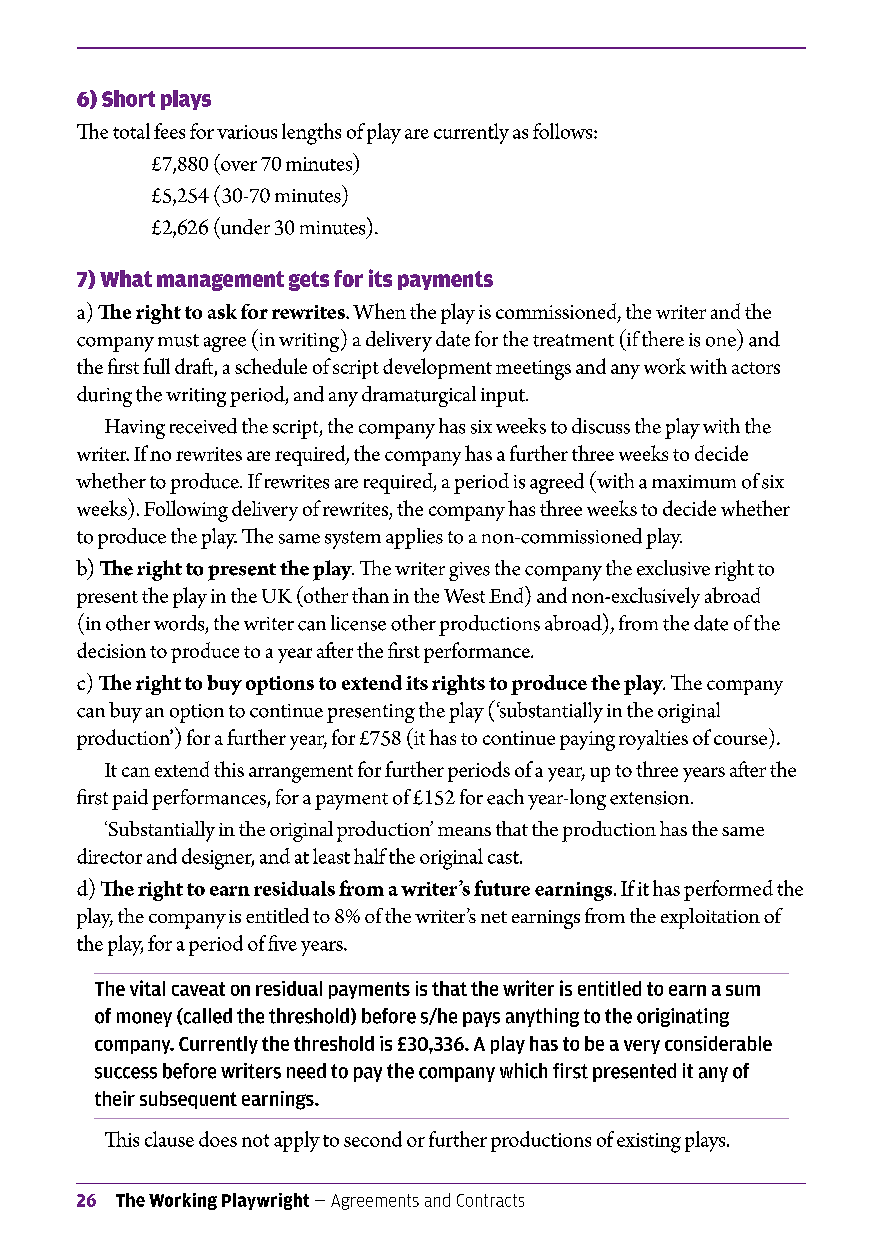 The width and height of the screenshot is (871, 1236). Describe the element at coordinates (494, 917) in the screenshot. I see `net` at that location.
